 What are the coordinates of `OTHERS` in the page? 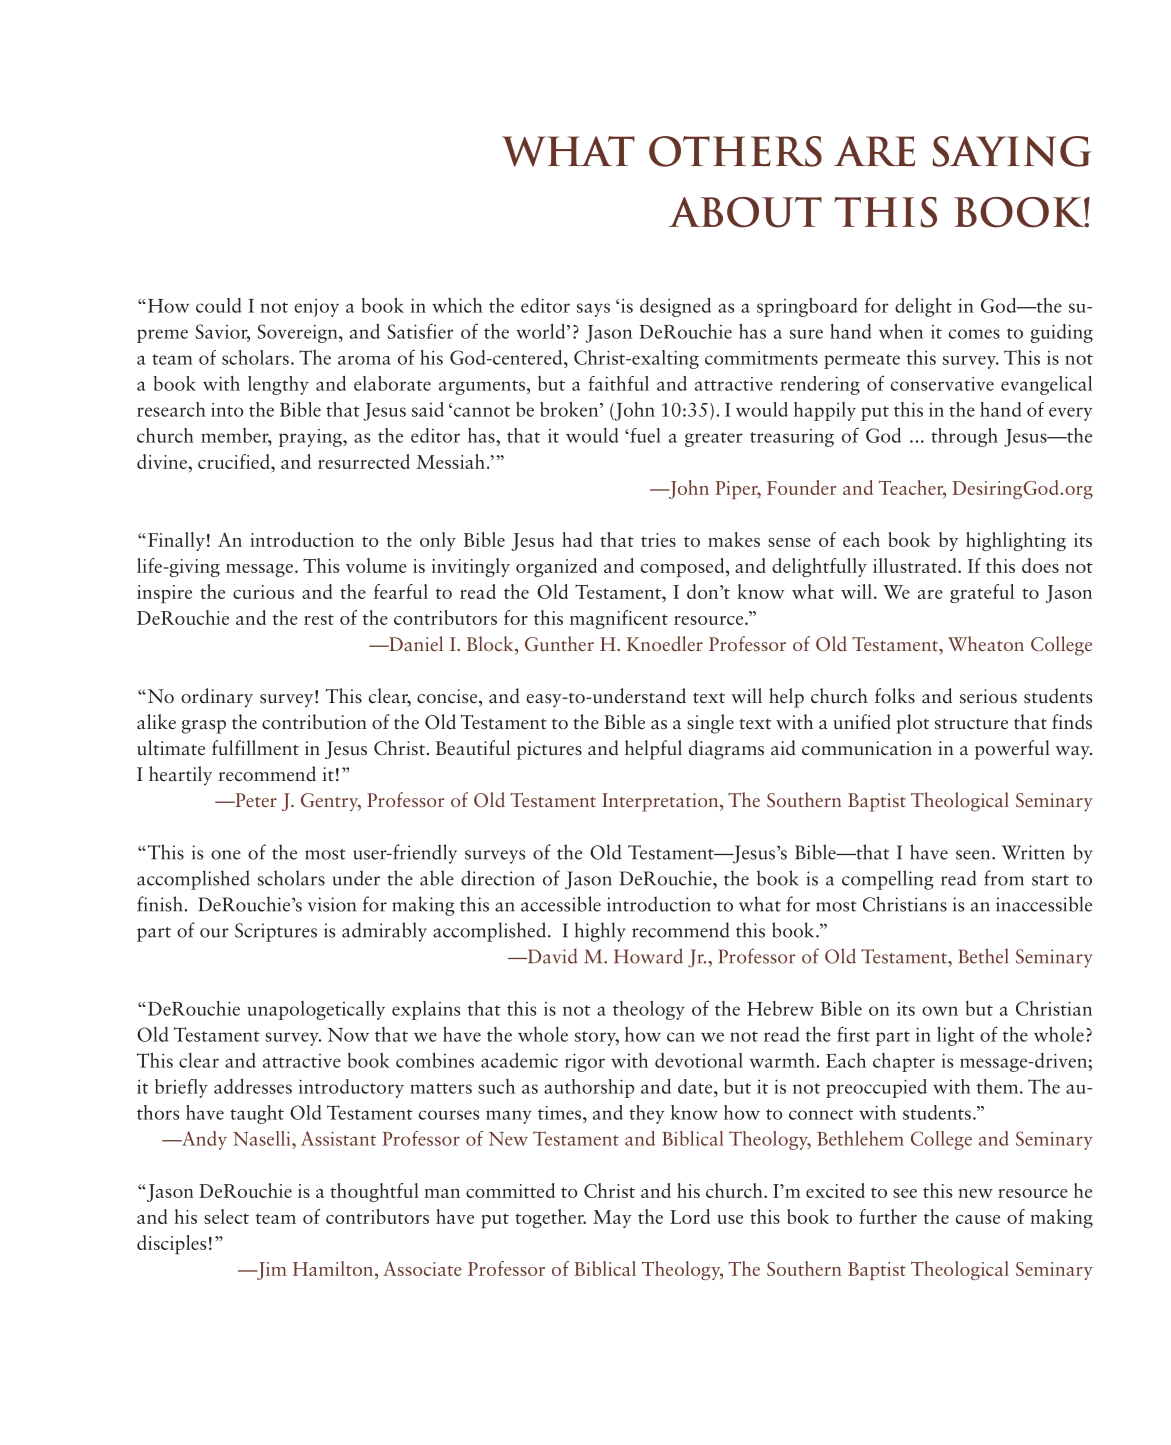 It's located at (735, 151).
